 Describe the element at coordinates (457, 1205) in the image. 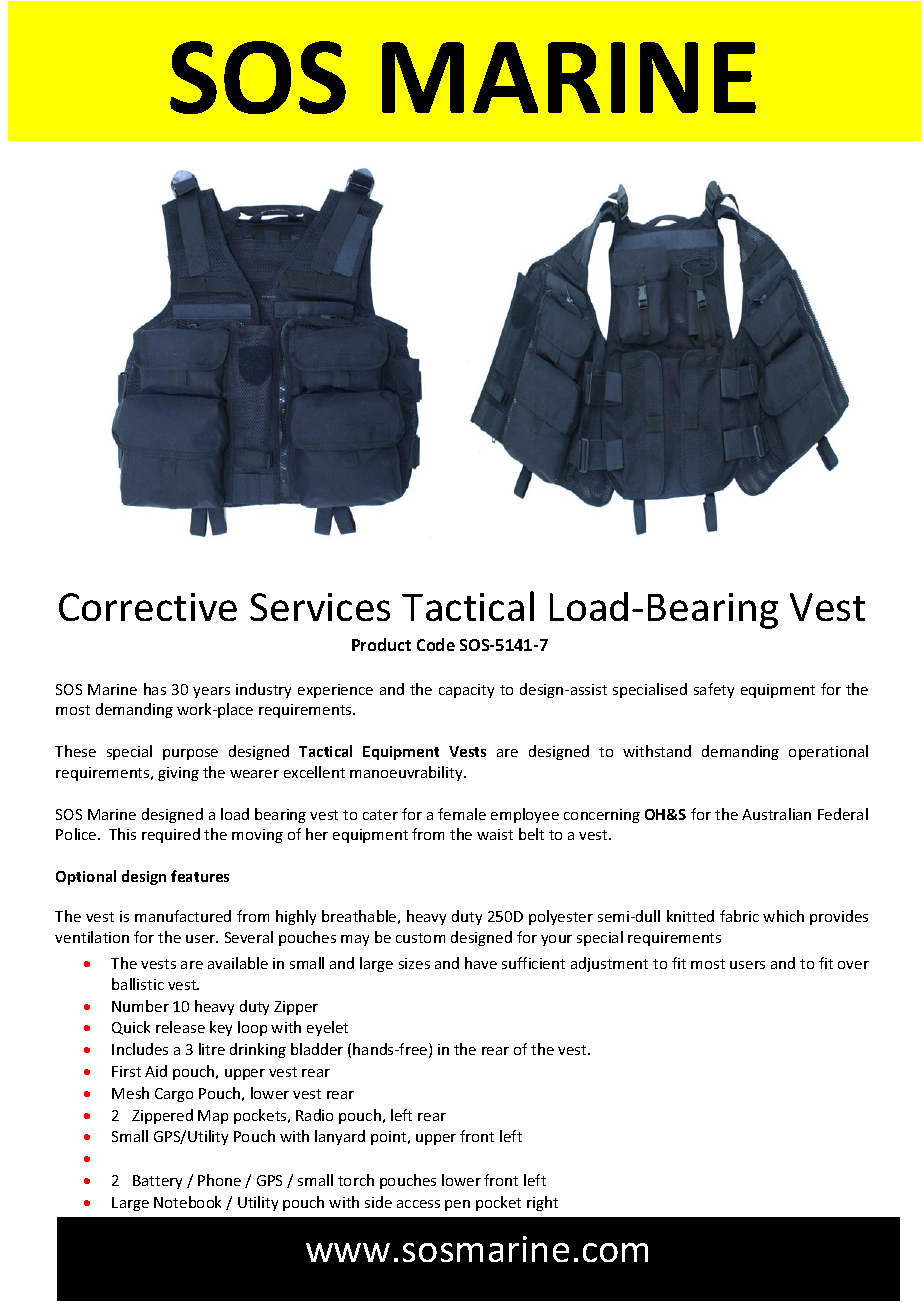

I see `pen` at that location.
